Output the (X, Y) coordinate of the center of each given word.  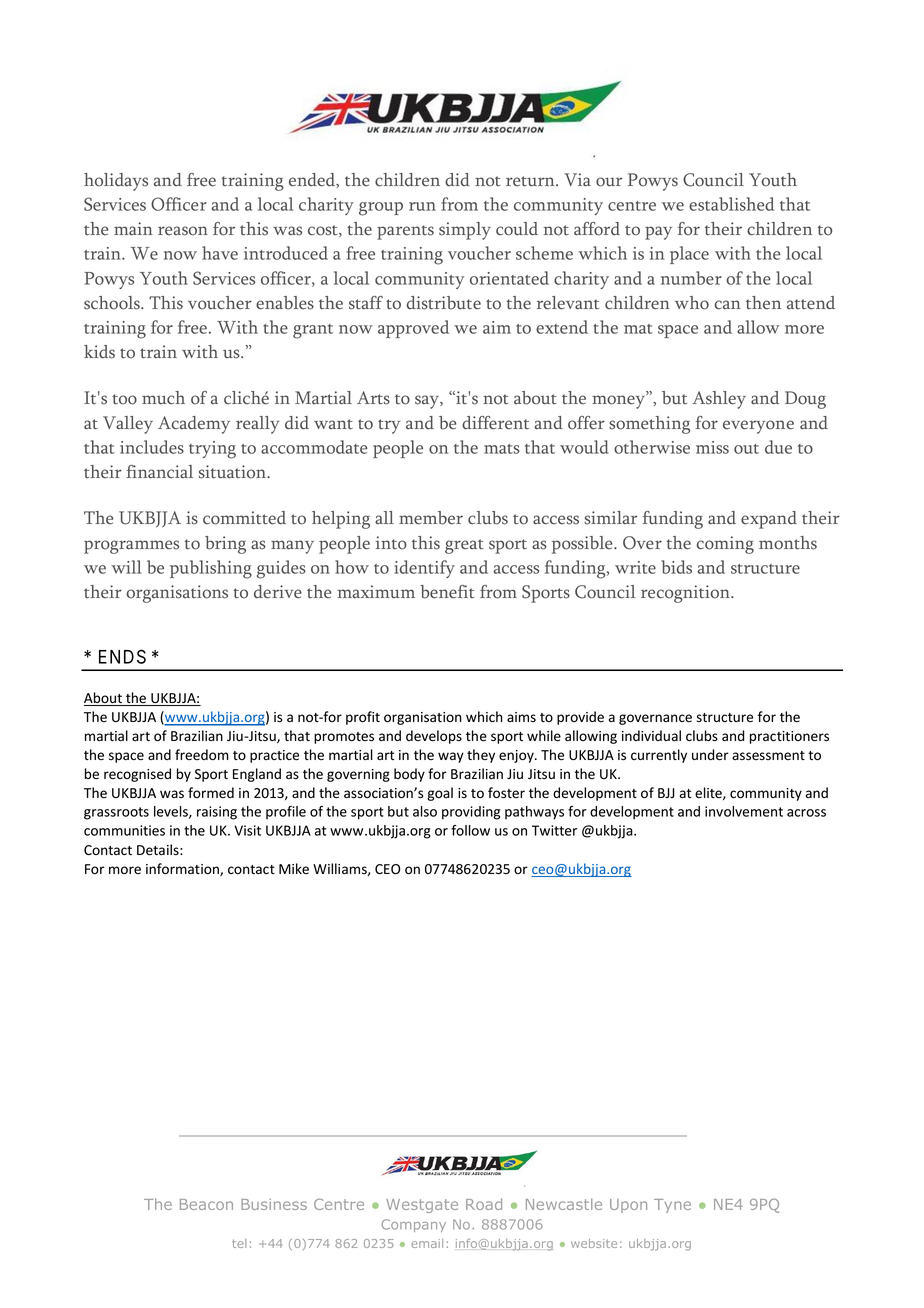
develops (434, 737)
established (731, 204)
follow (470, 830)
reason (183, 231)
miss (712, 447)
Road (484, 1204)
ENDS (122, 656)
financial (159, 472)
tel (239, 1243)
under (710, 755)
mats (502, 449)
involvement (744, 811)
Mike (294, 868)
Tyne (672, 1206)
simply (465, 231)
